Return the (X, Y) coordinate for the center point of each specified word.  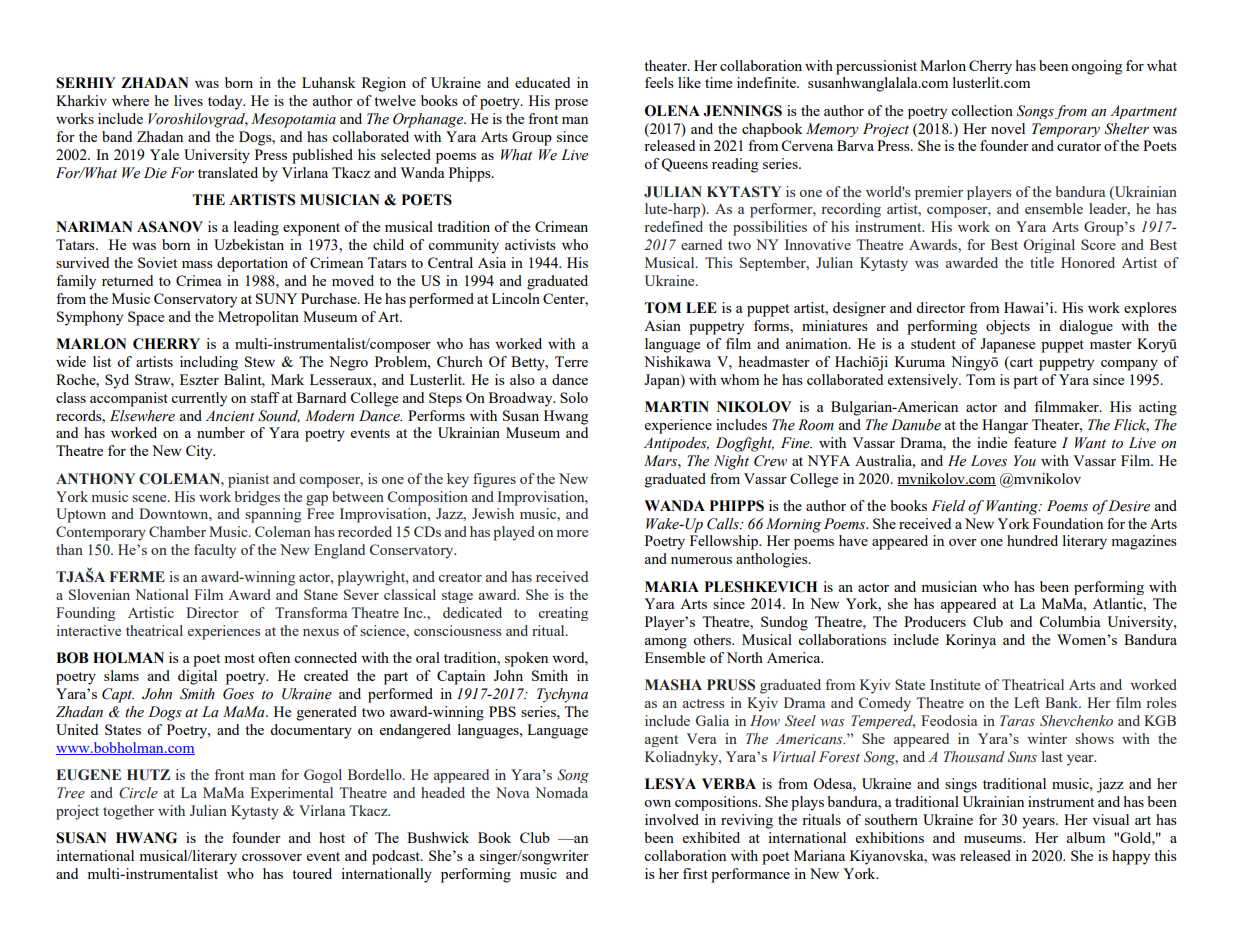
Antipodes (676, 444)
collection (982, 110)
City (200, 452)
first (695, 873)
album (1086, 837)
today (226, 102)
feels (659, 82)
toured (312, 873)
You (1025, 461)
